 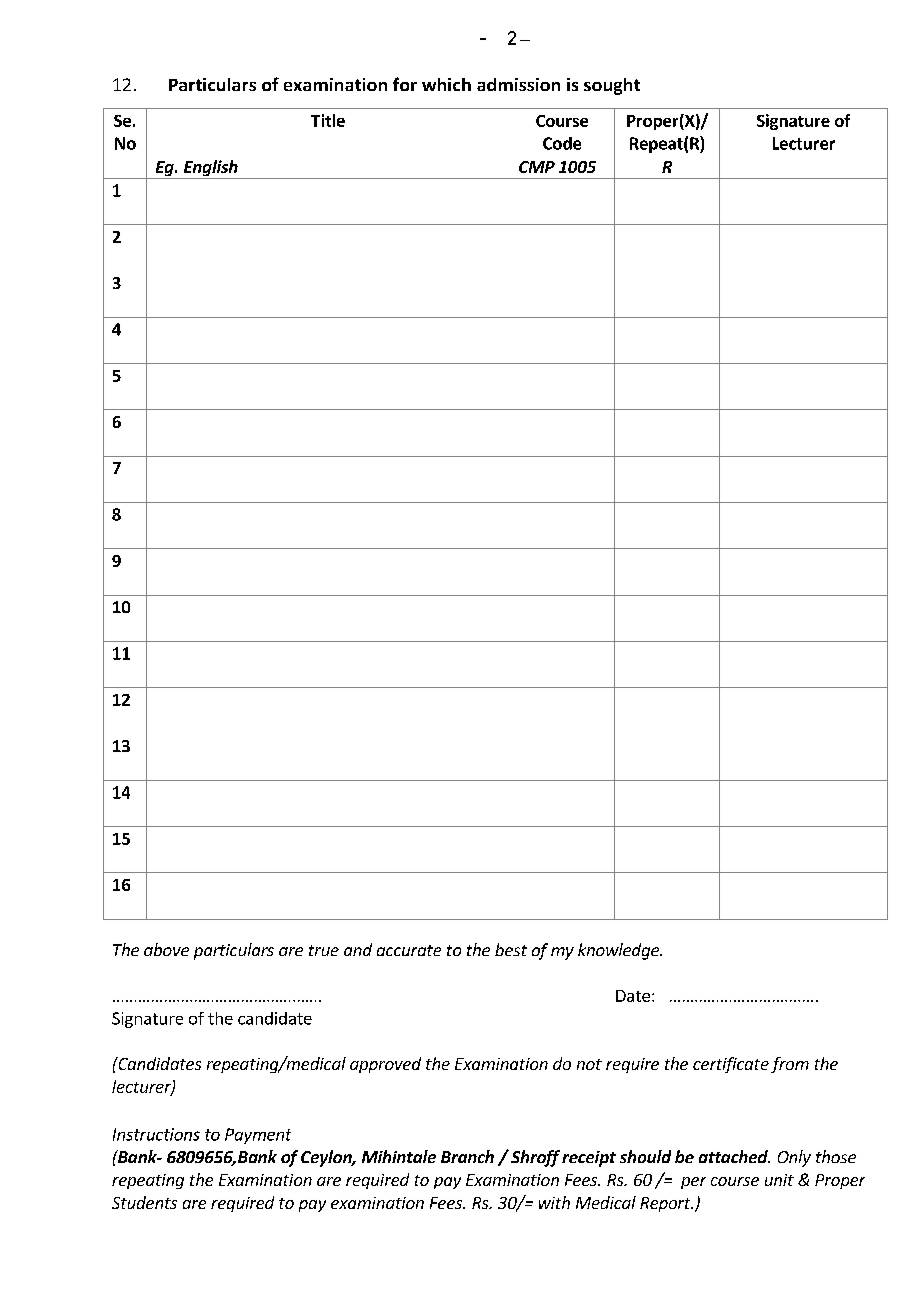 What do you see at coordinates (612, 86) in the screenshot?
I see `sought` at bounding box center [612, 86].
